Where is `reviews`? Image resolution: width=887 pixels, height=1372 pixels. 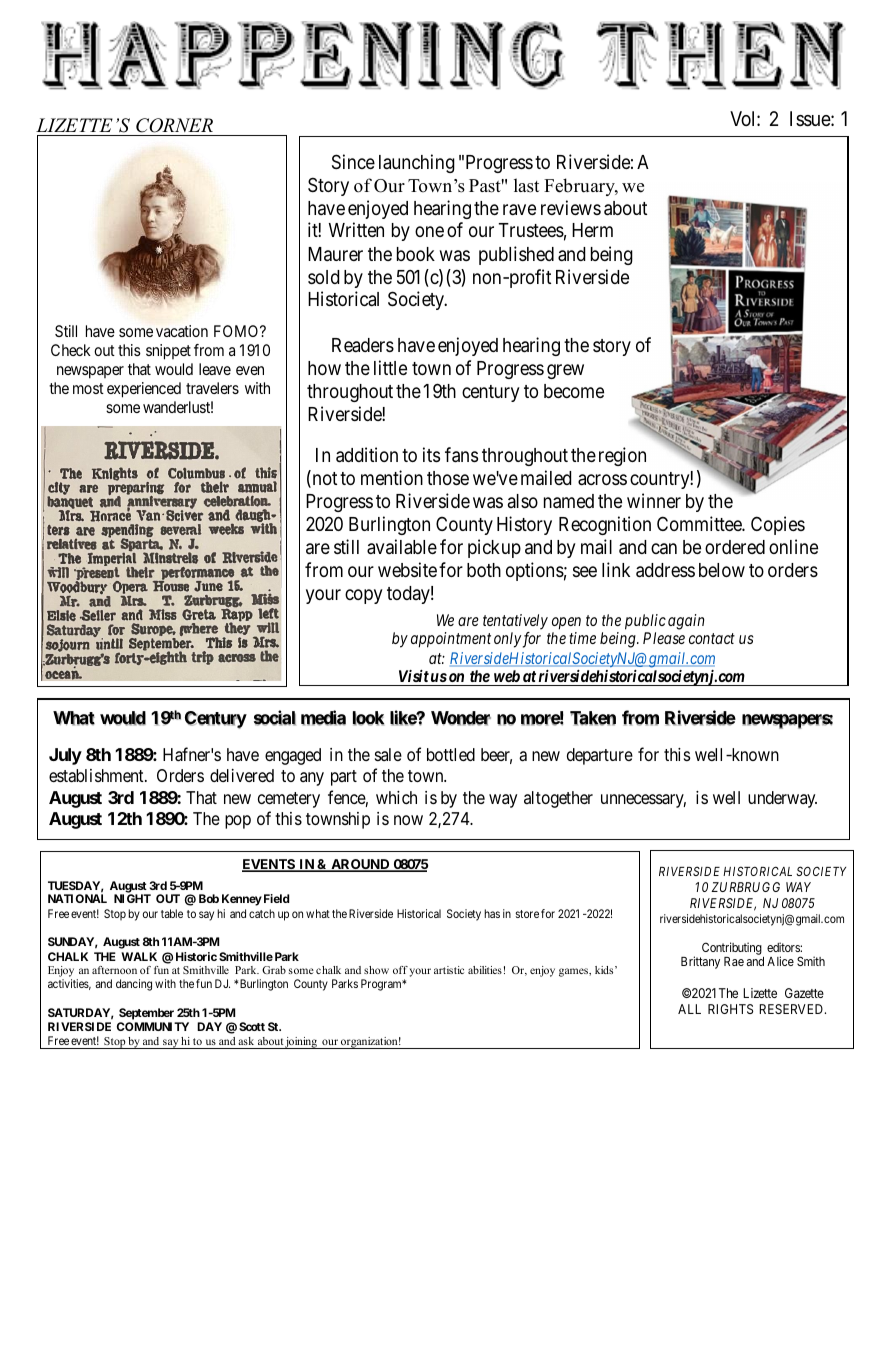
reviews is located at coordinates (571, 207).
